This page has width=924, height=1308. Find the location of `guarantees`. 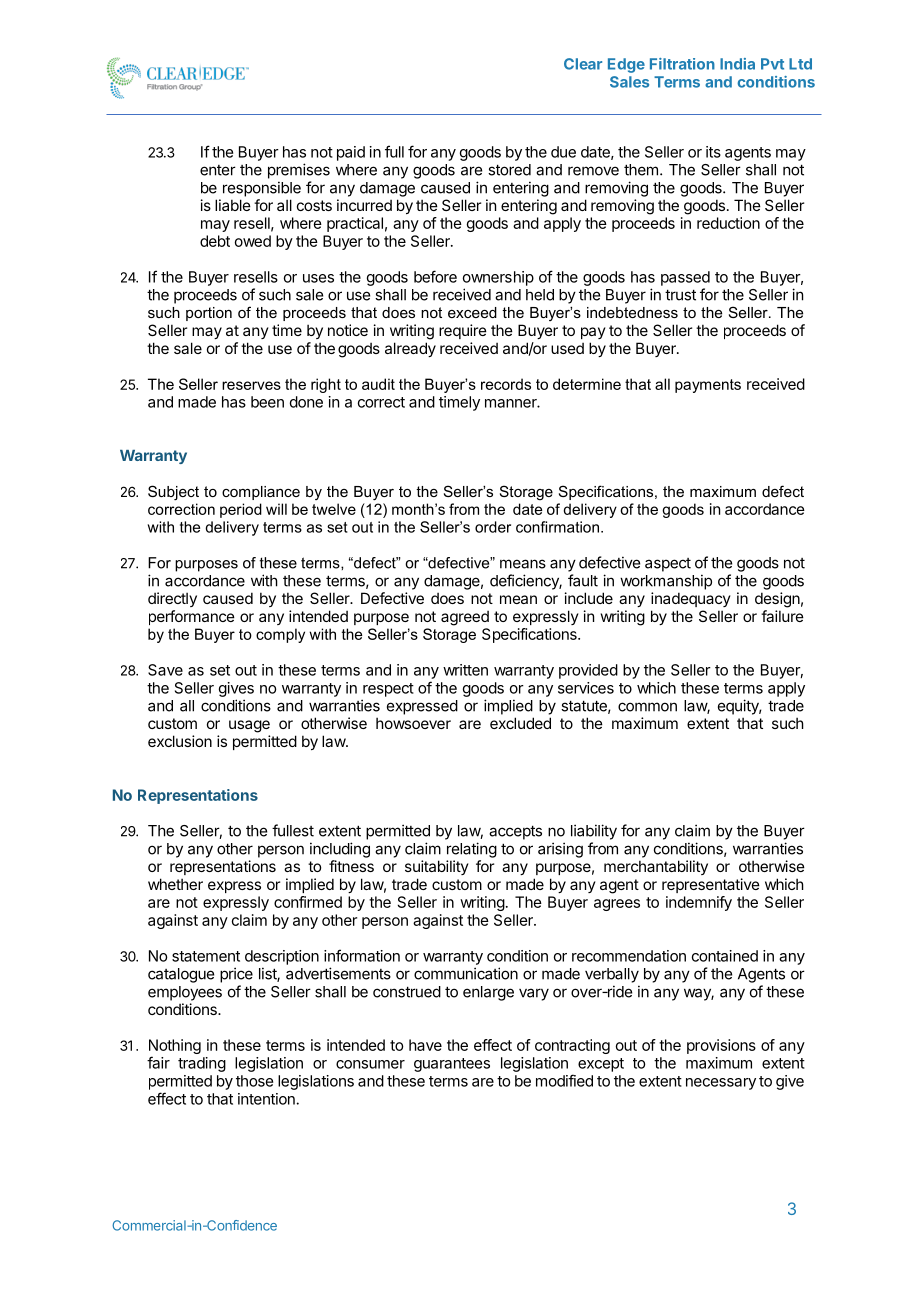

guarantees is located at coordinates (452, 1065).
